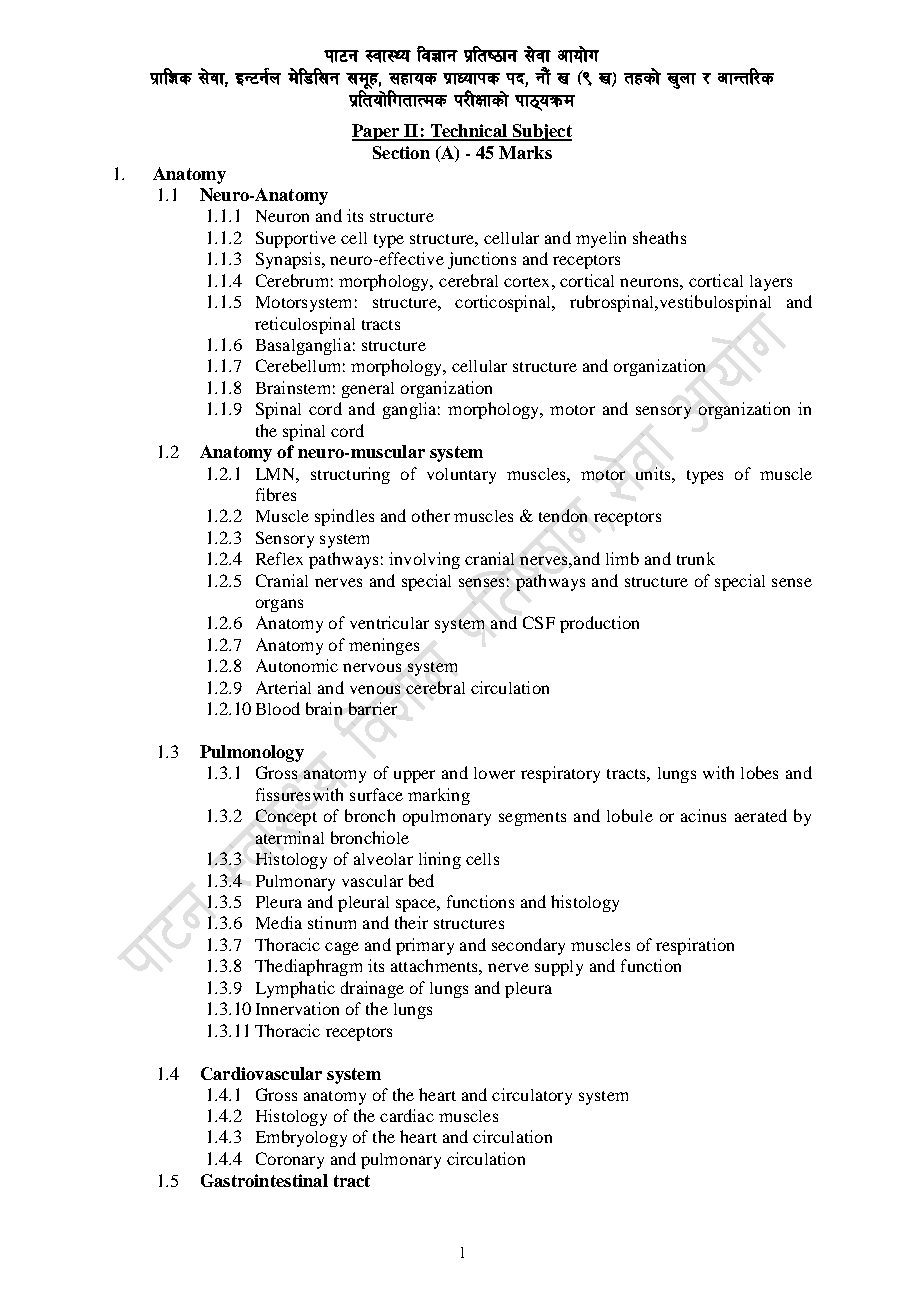 The width and height of the page is (924, 1307). I want to click on Paper, so click(377, 132).
